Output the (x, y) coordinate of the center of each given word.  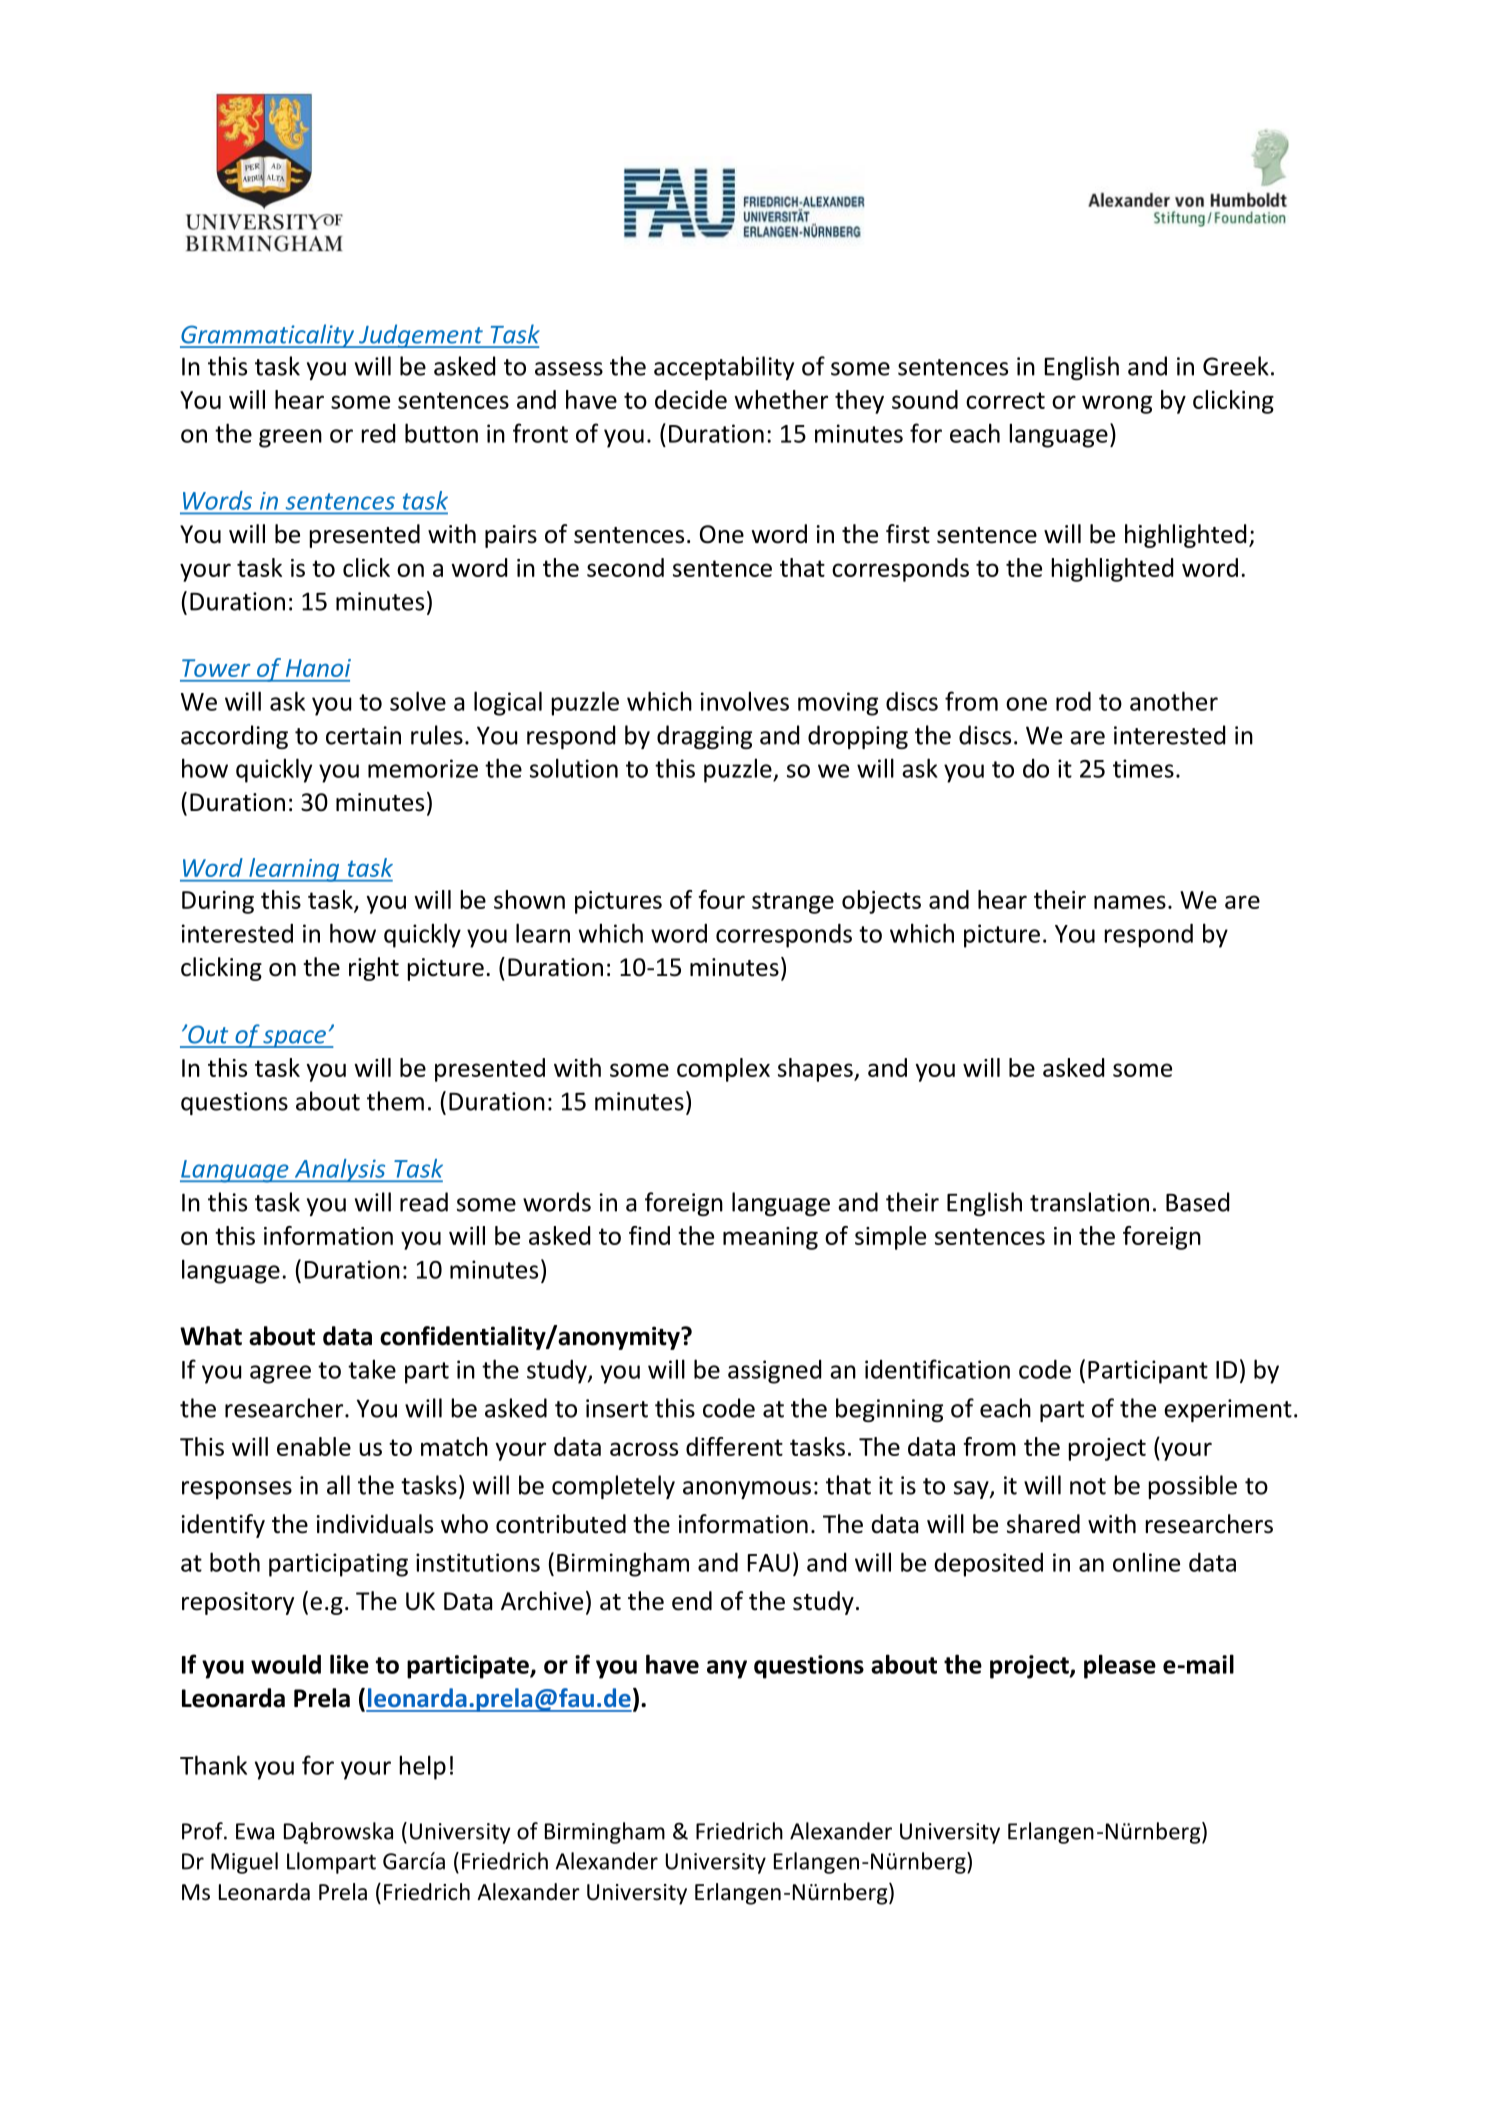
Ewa (255, 1831)
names (1130, 902)
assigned (774, 1372)
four (721, 899)
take (372, 1369)
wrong (1117, 404)
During (218, 902)
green (290, 438)
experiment (1228, 1410)
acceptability (724, 368)
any (727, 1669)
